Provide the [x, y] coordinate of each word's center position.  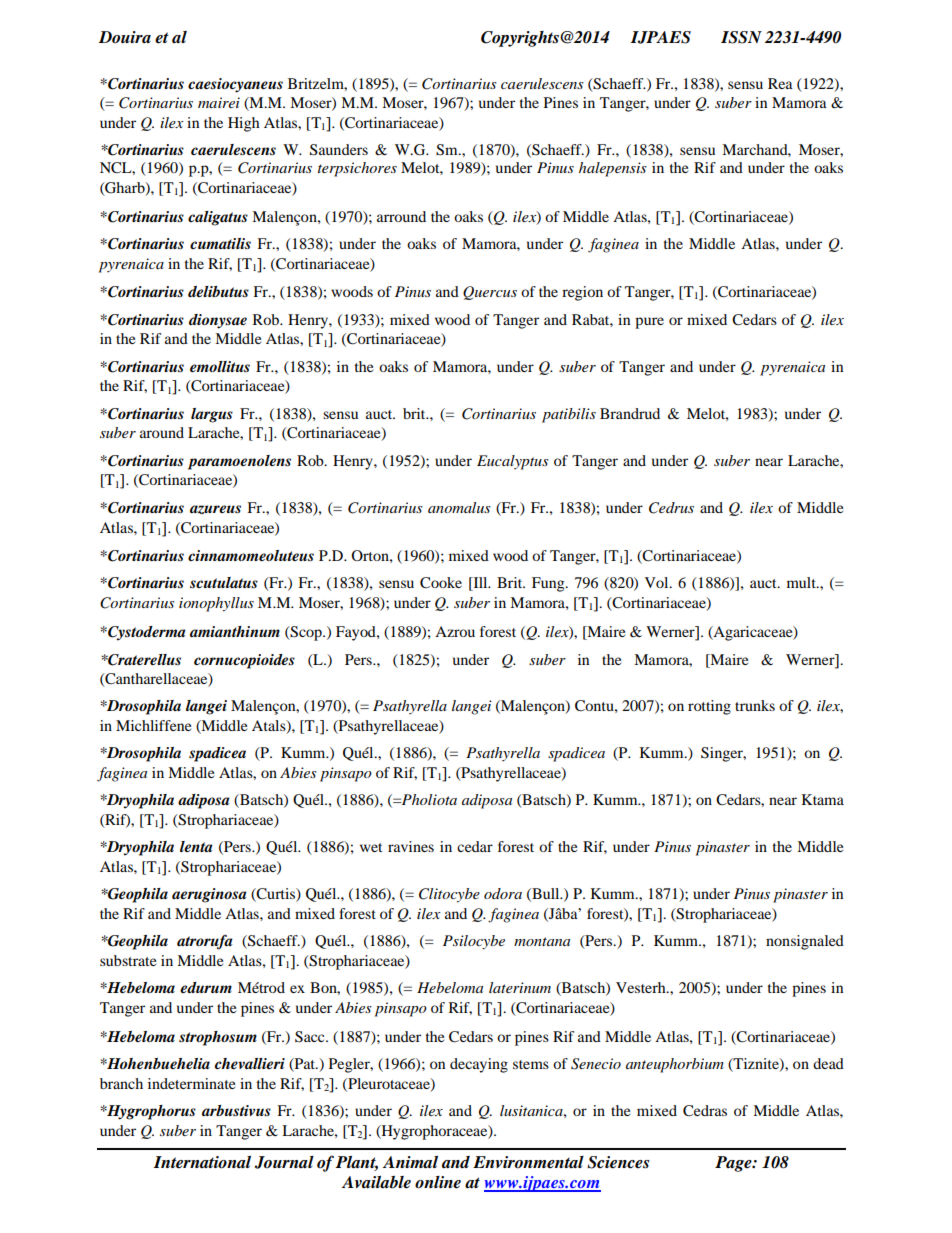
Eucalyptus [513, 462]
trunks [755, 705]
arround [401, 216]
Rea [780, 83]
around [162, 432]
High [244, 124]
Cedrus [671, 508]
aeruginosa [209, 895]
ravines [411, 846]
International [202, 1162]
